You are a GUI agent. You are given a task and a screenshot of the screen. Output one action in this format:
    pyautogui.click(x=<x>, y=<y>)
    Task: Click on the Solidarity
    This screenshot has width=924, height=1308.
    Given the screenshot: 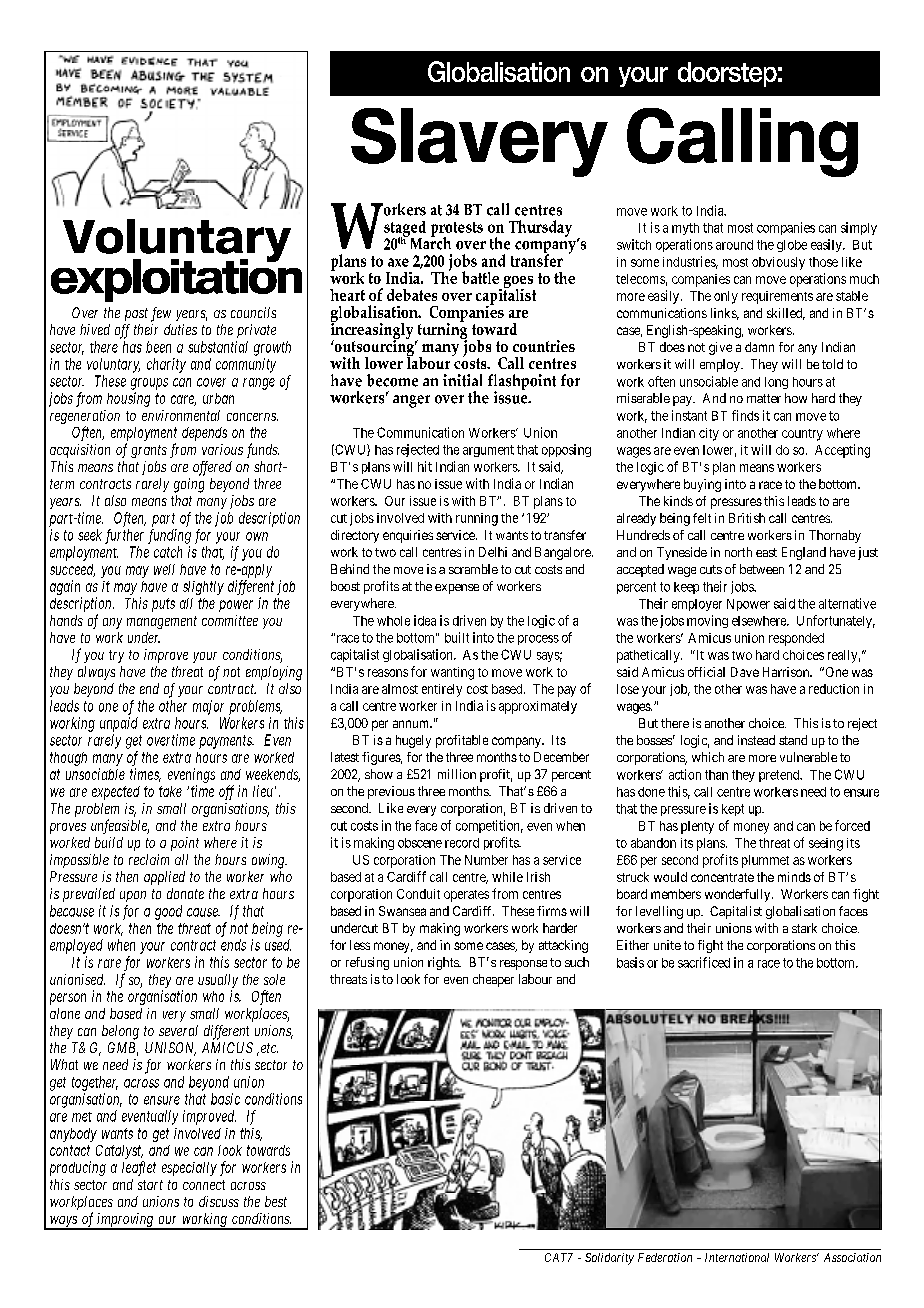 What is the action you would take?
    pyautogui.click(x=609, y=1259)
